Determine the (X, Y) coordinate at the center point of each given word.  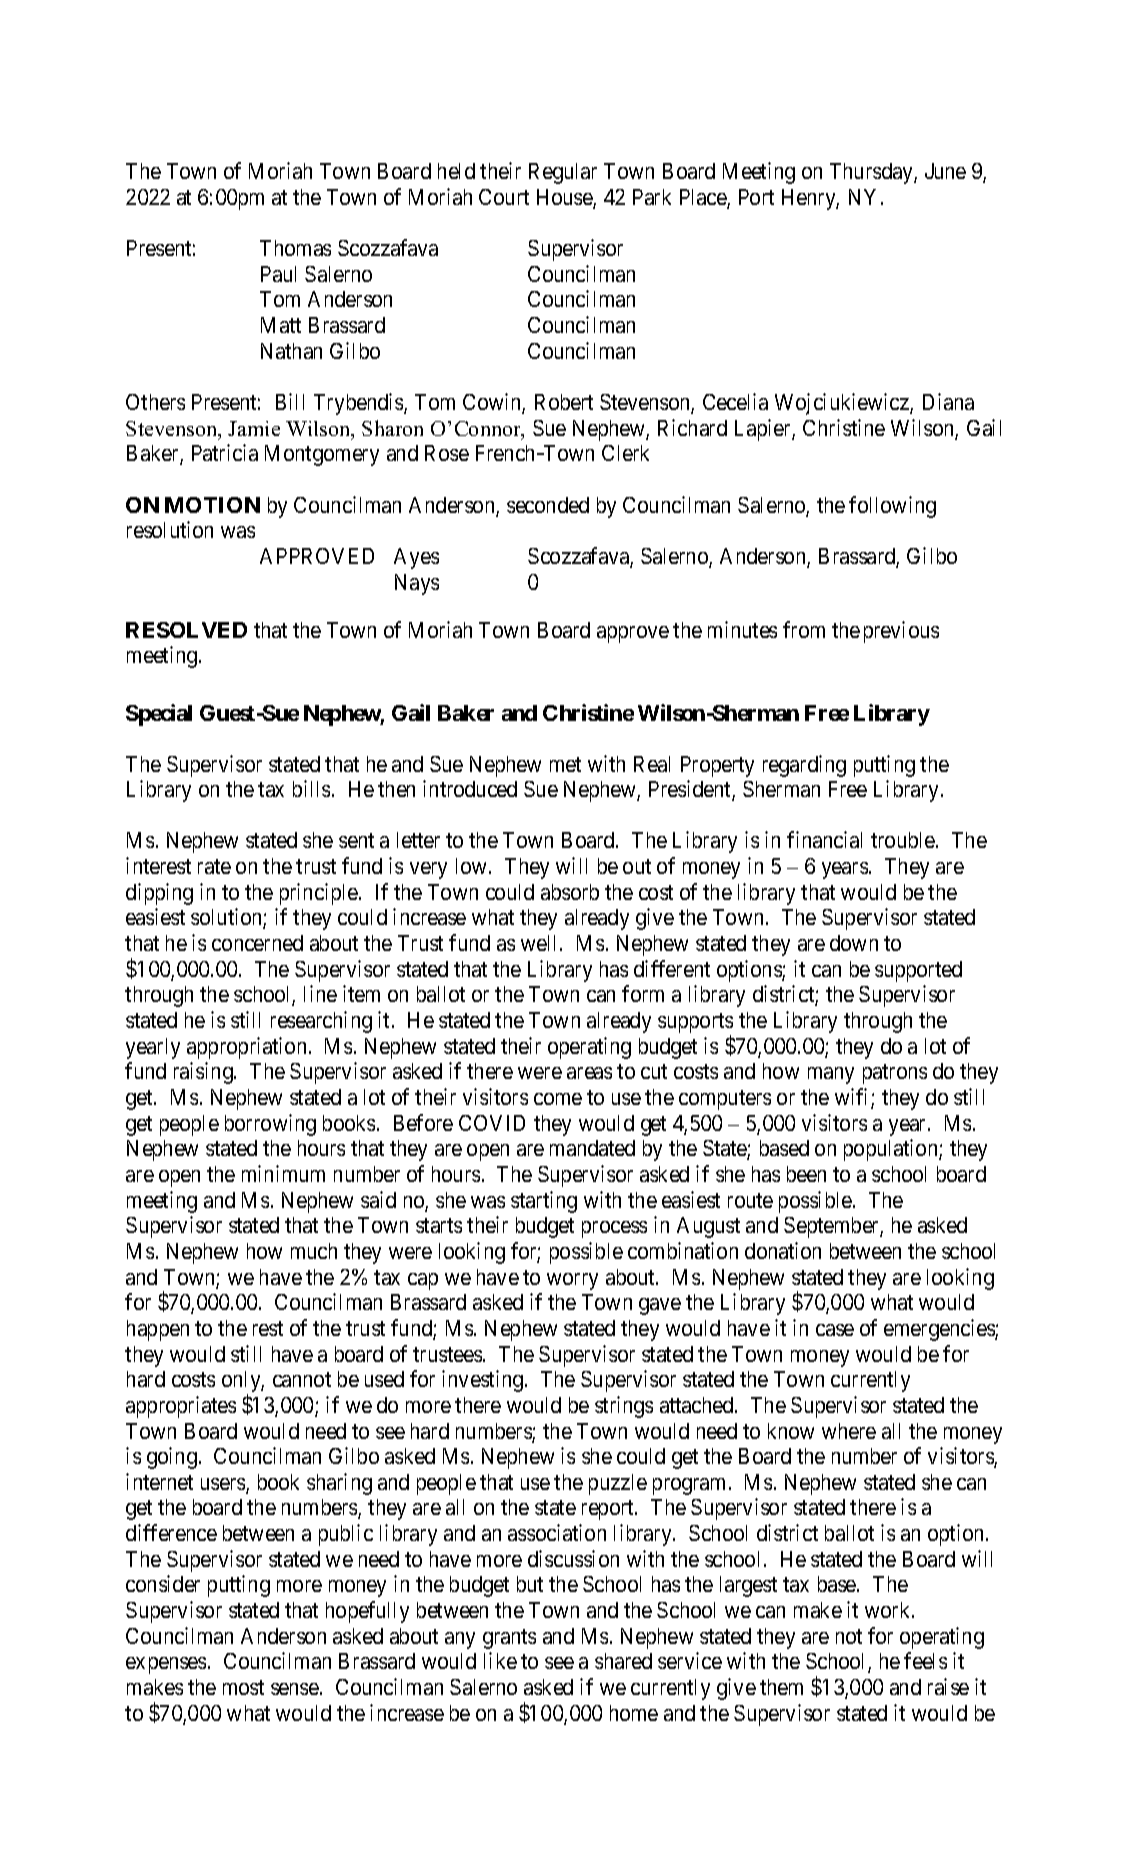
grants (509, 1639)
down (854, 943)
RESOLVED (186, 630)
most (243, 1687)
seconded (548, 505)
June (945, 171)
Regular (563, 173)
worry (572, 1281)
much (314, 1251)
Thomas (295, 248)
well (541, 943)
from (804, 629)
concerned (257, 943)
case (835, 1330)
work (889, 1610)
